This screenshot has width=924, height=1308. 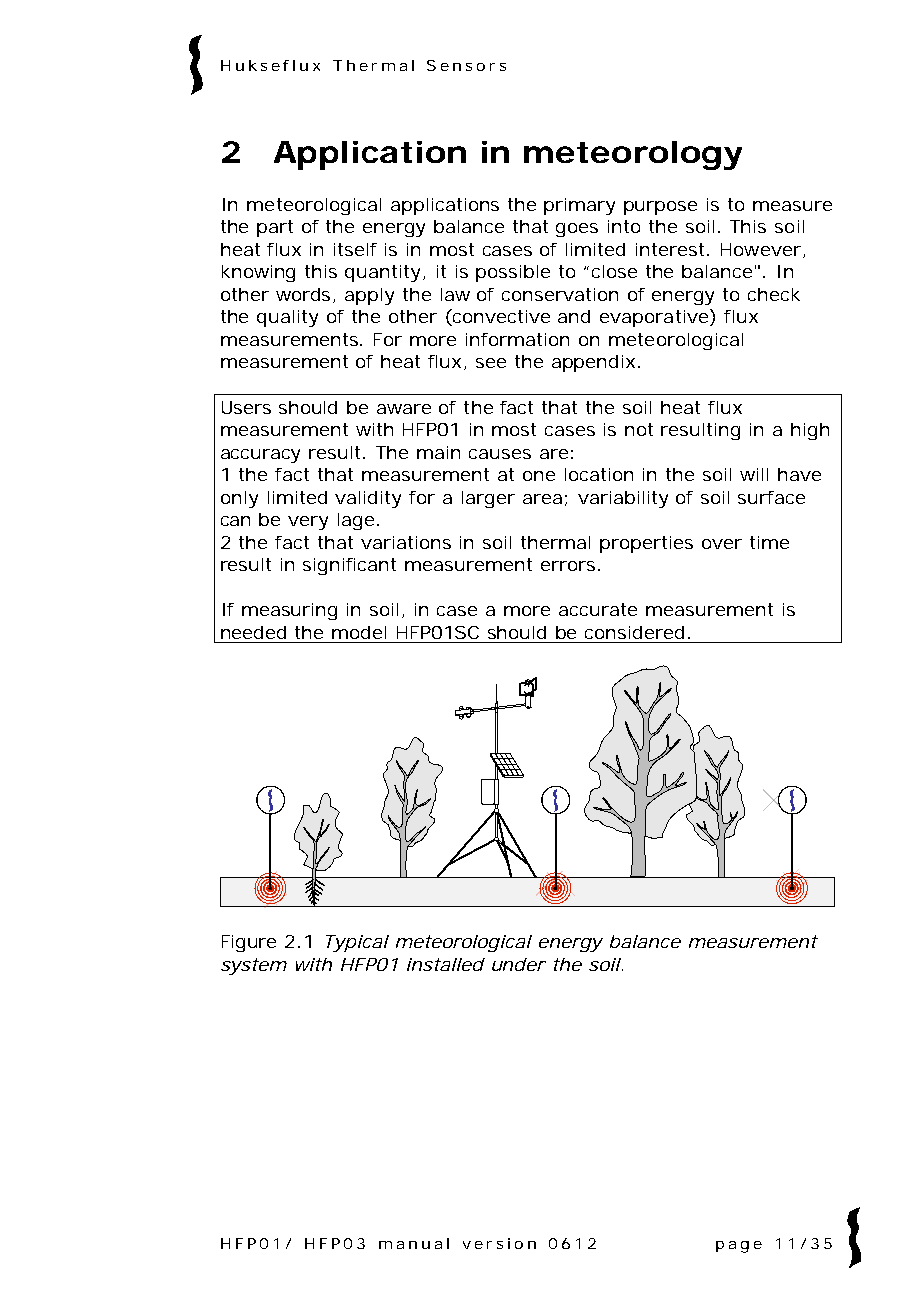 I want to click on accuracy, so click(x=260, y=456).
